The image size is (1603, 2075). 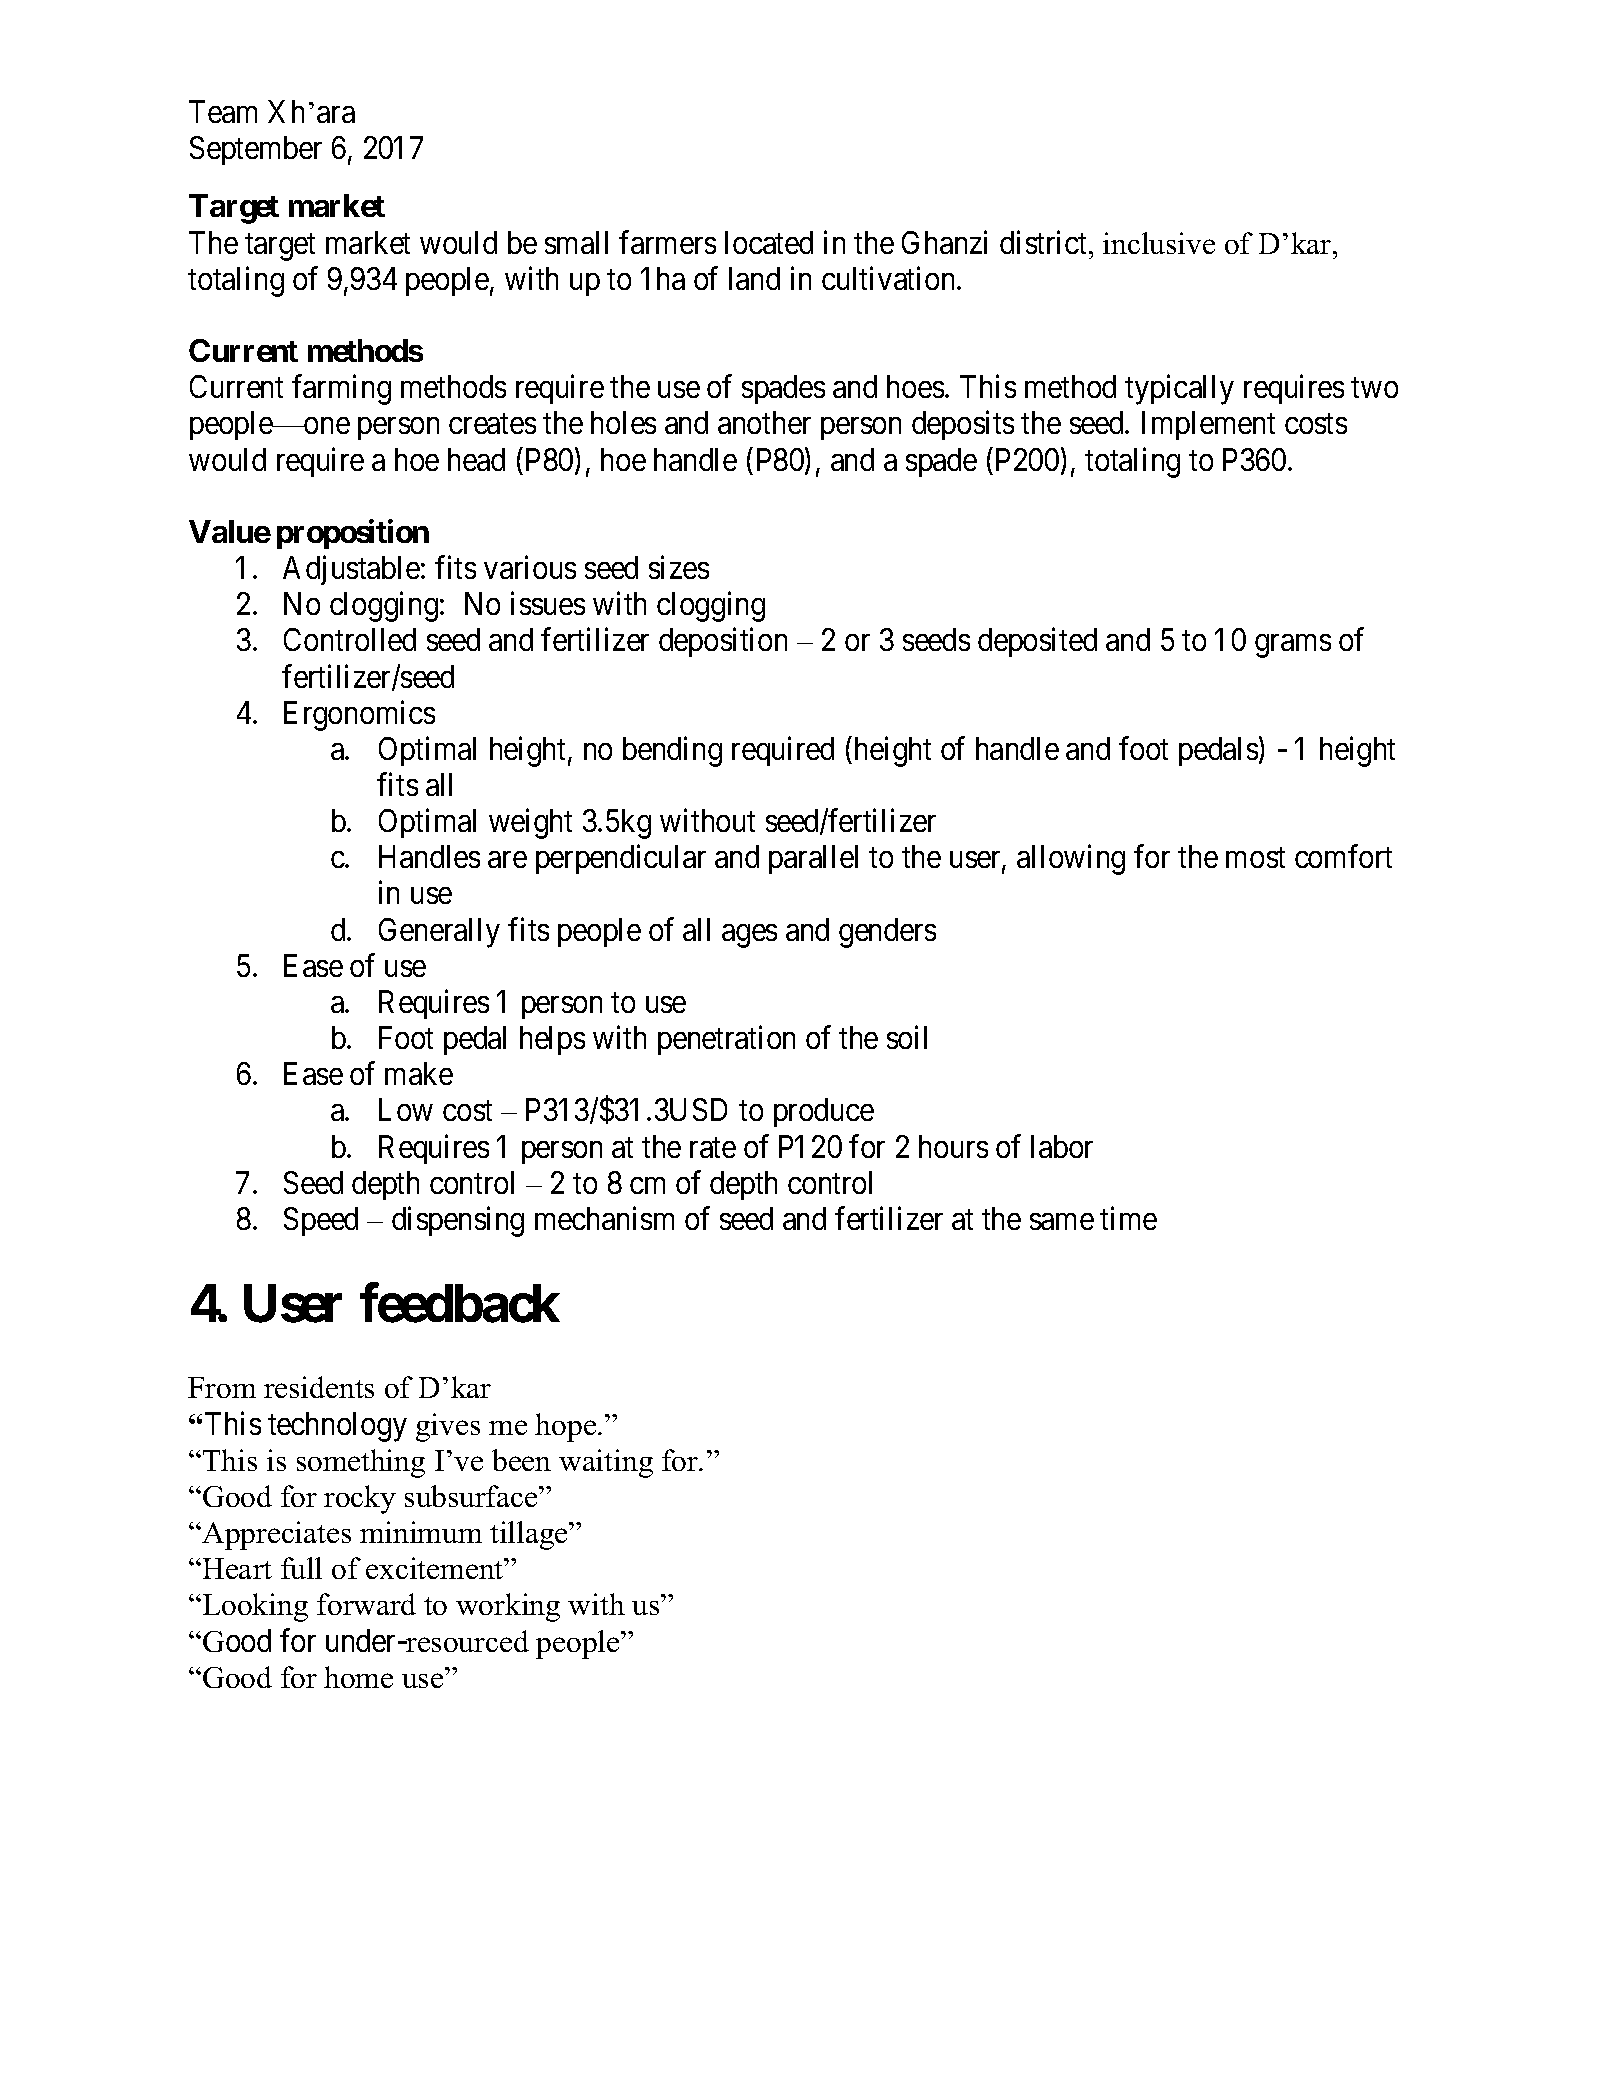 I want to click on rate, so click(x=713, y=1147).
